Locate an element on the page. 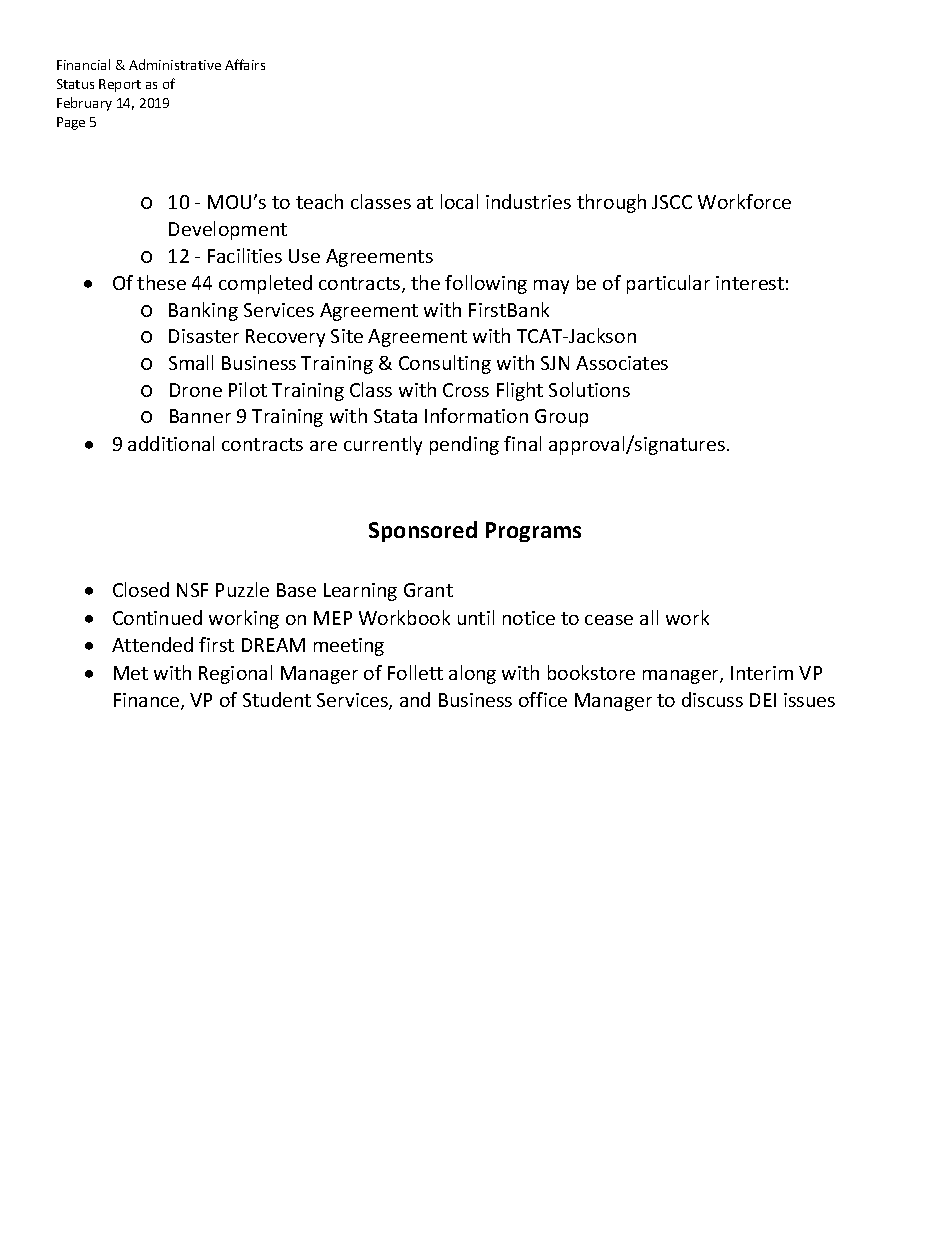  through is located at coordinates (611, 203).
